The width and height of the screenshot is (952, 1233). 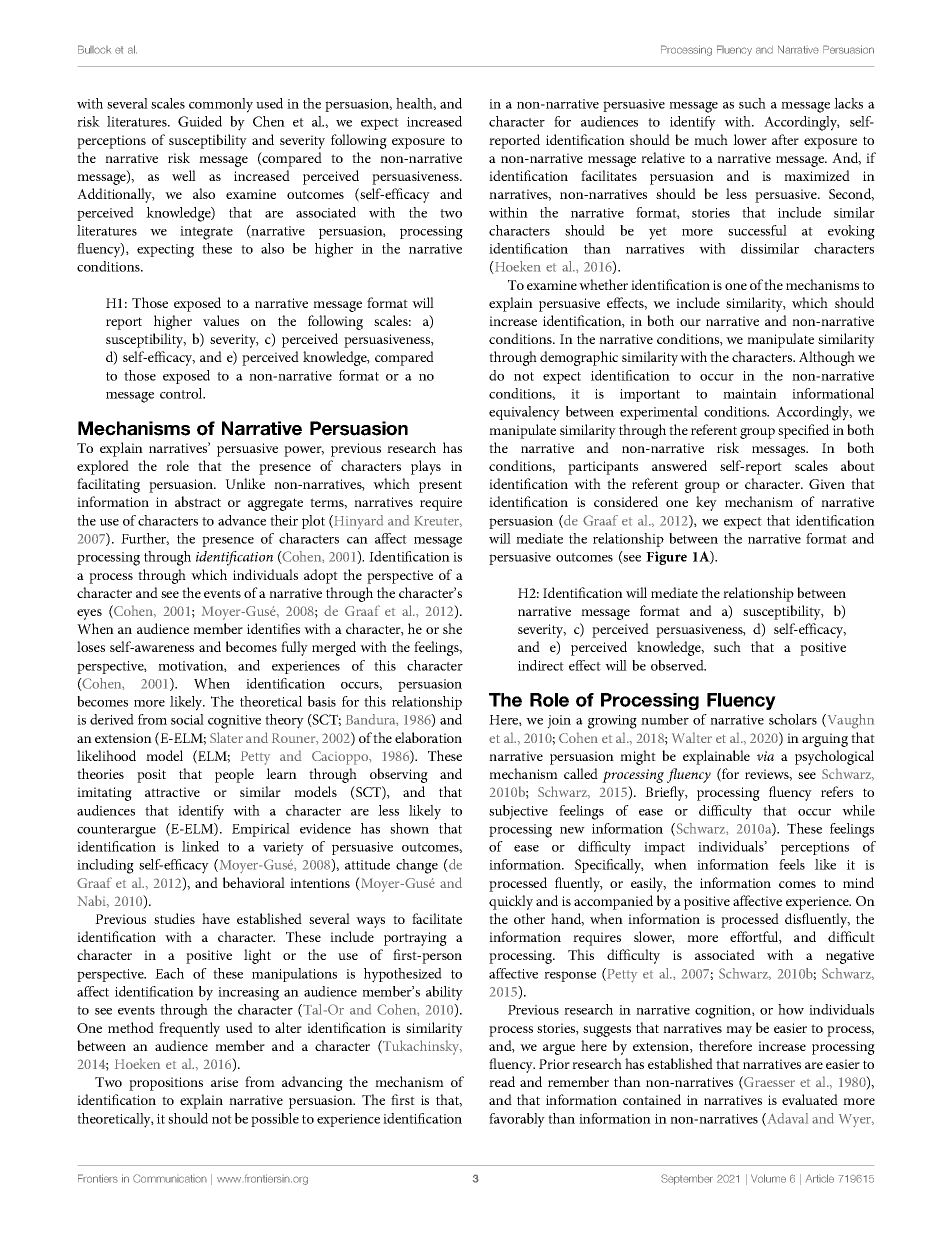 I want to click on values, so click(x=221, y=320).
